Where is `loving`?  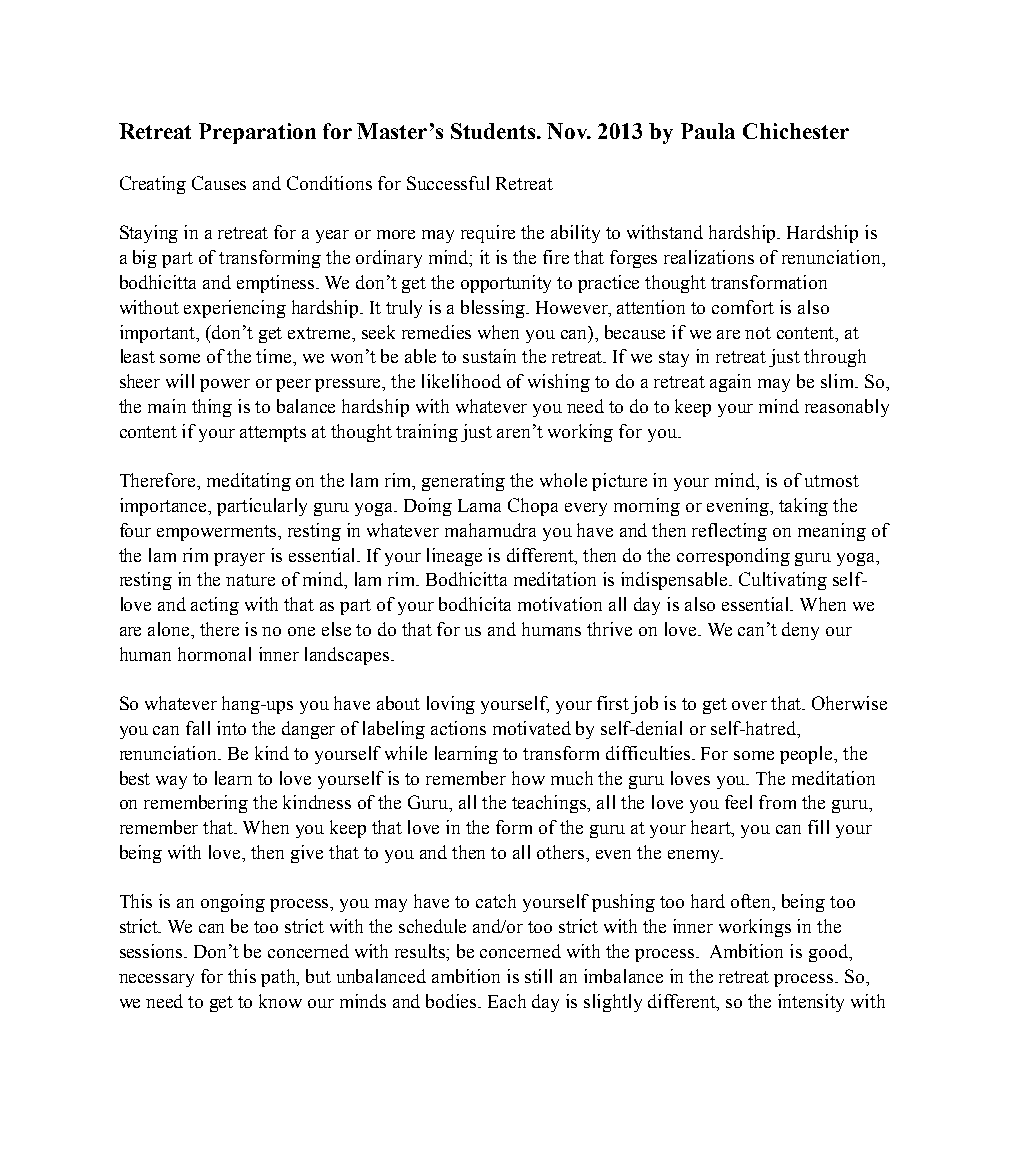
loving is located at coordinates (451, 705).
